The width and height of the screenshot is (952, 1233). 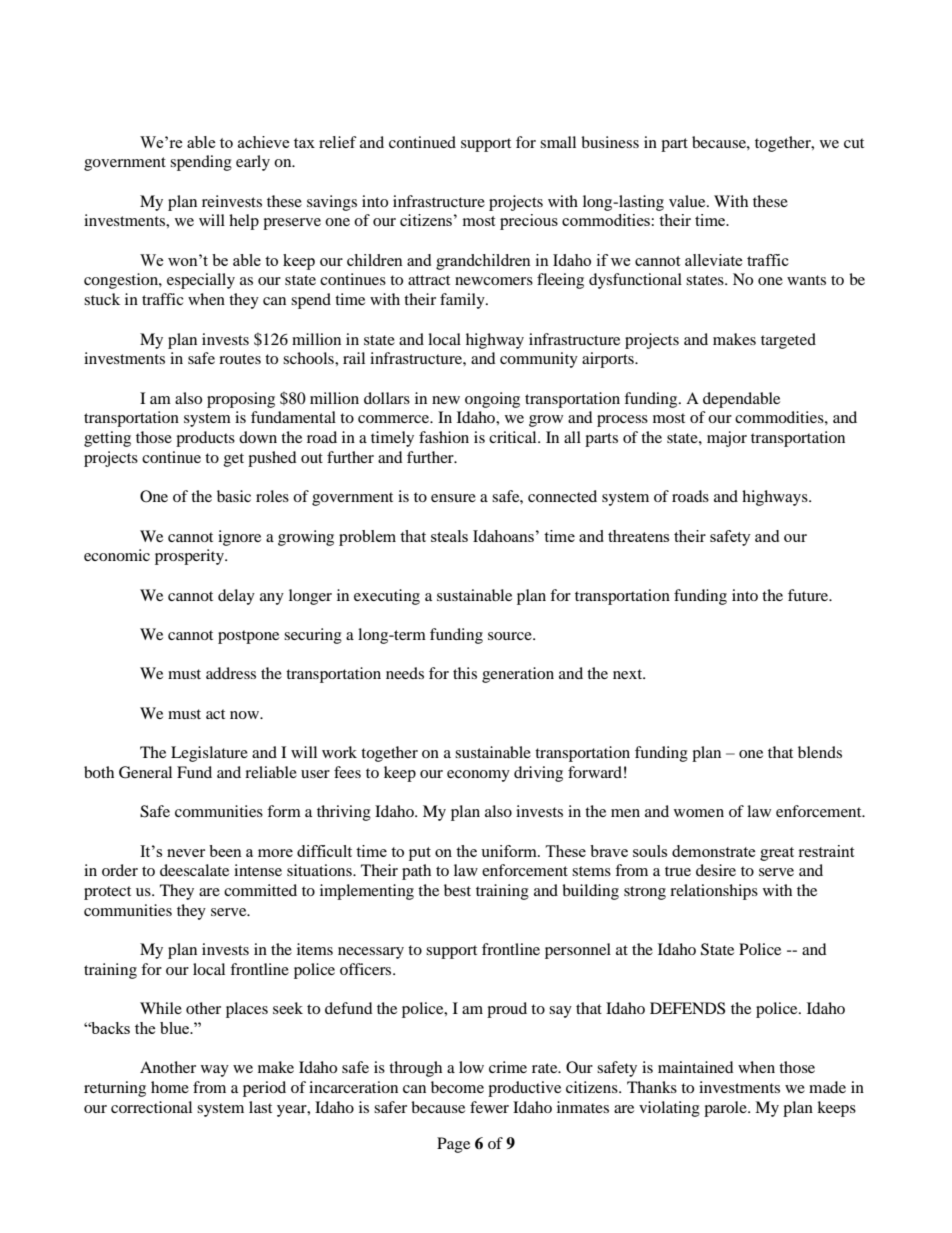 I want to click on address, so click(x=231, y=673).
